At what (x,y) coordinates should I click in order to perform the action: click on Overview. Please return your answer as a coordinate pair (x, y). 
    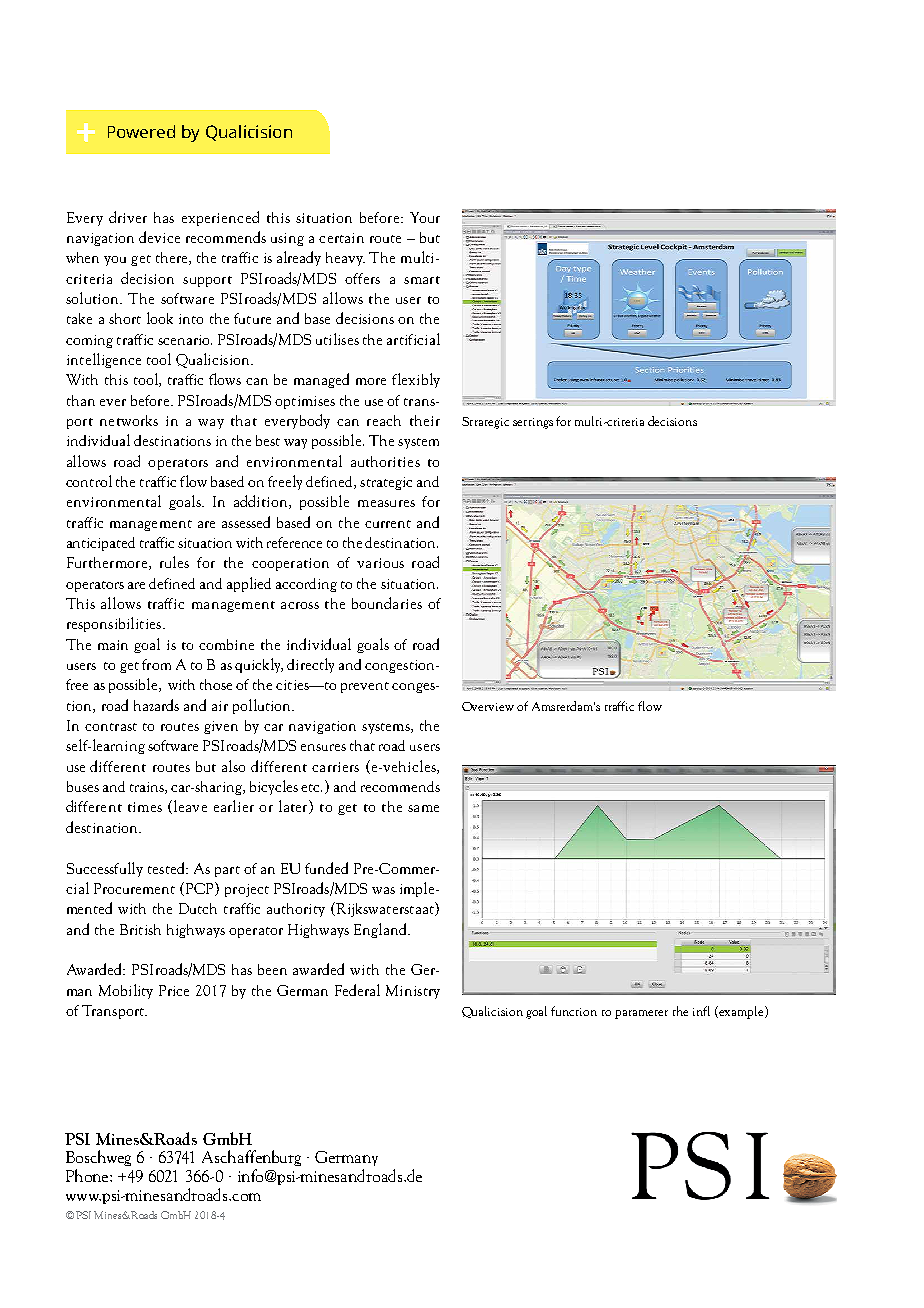
    Looking at the image, I should click on (488, 706).
